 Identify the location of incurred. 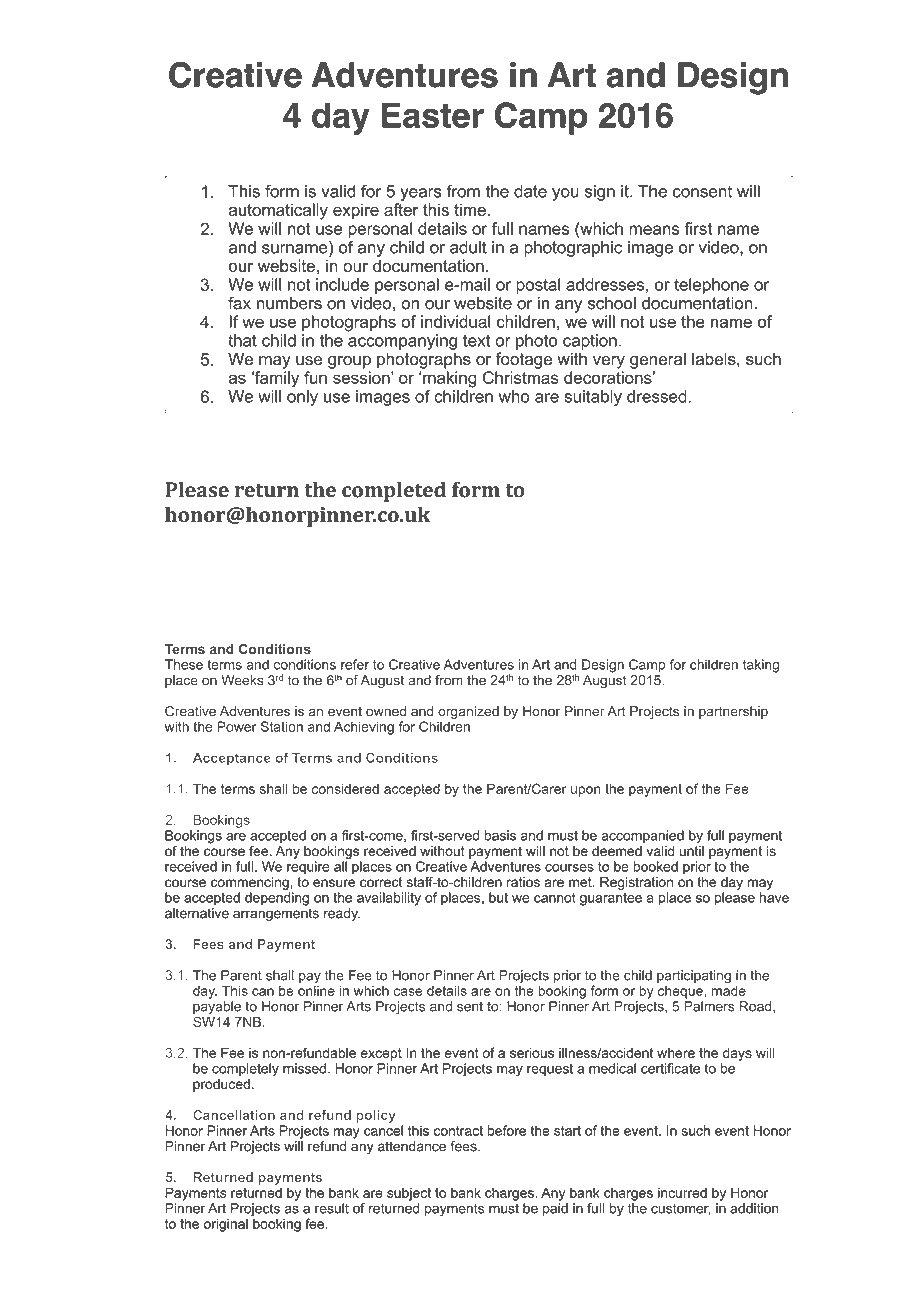
(682, 1192).
